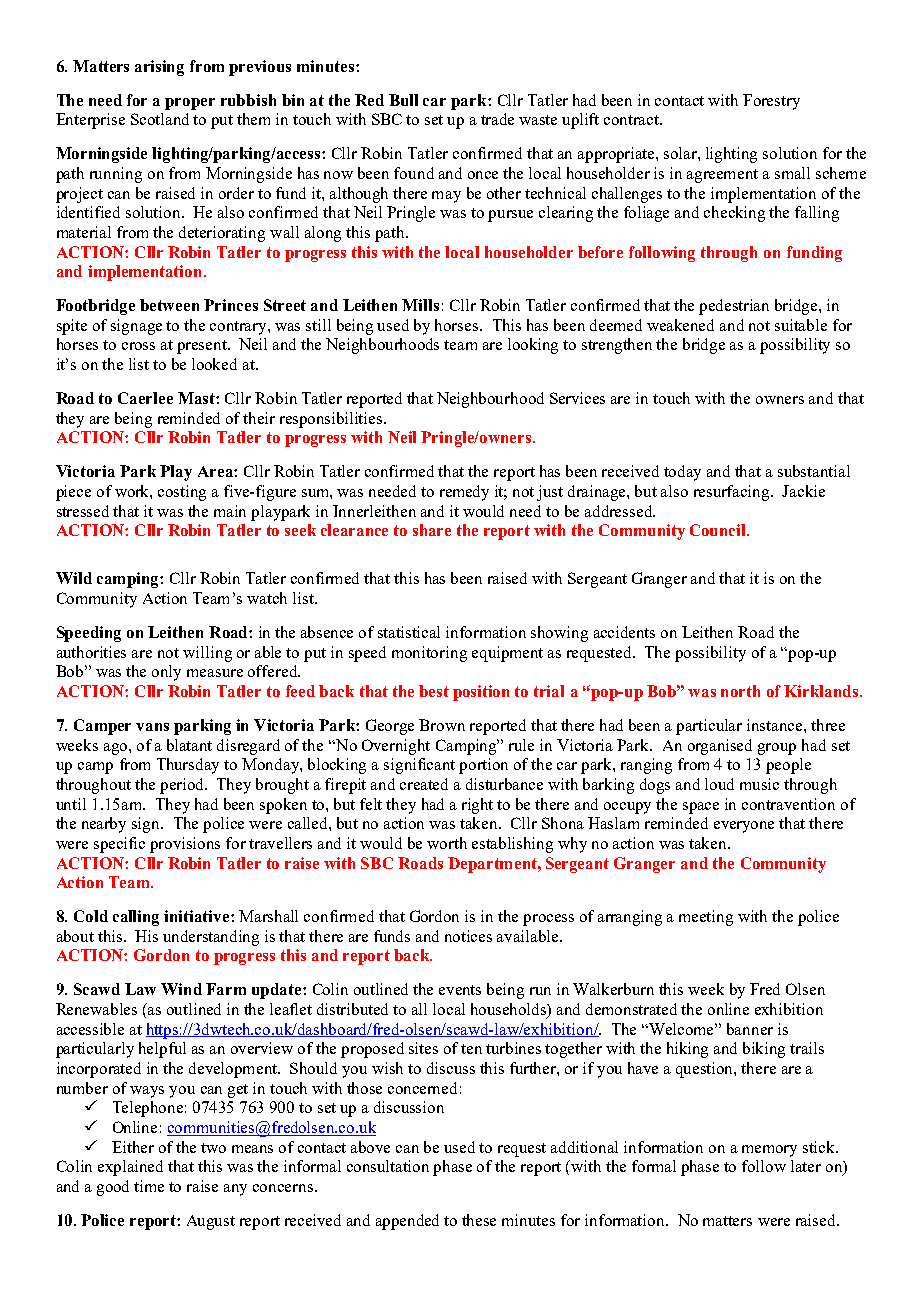 This document has height=1308, width=924. I want to click on Scotland, so click(160, 119).
